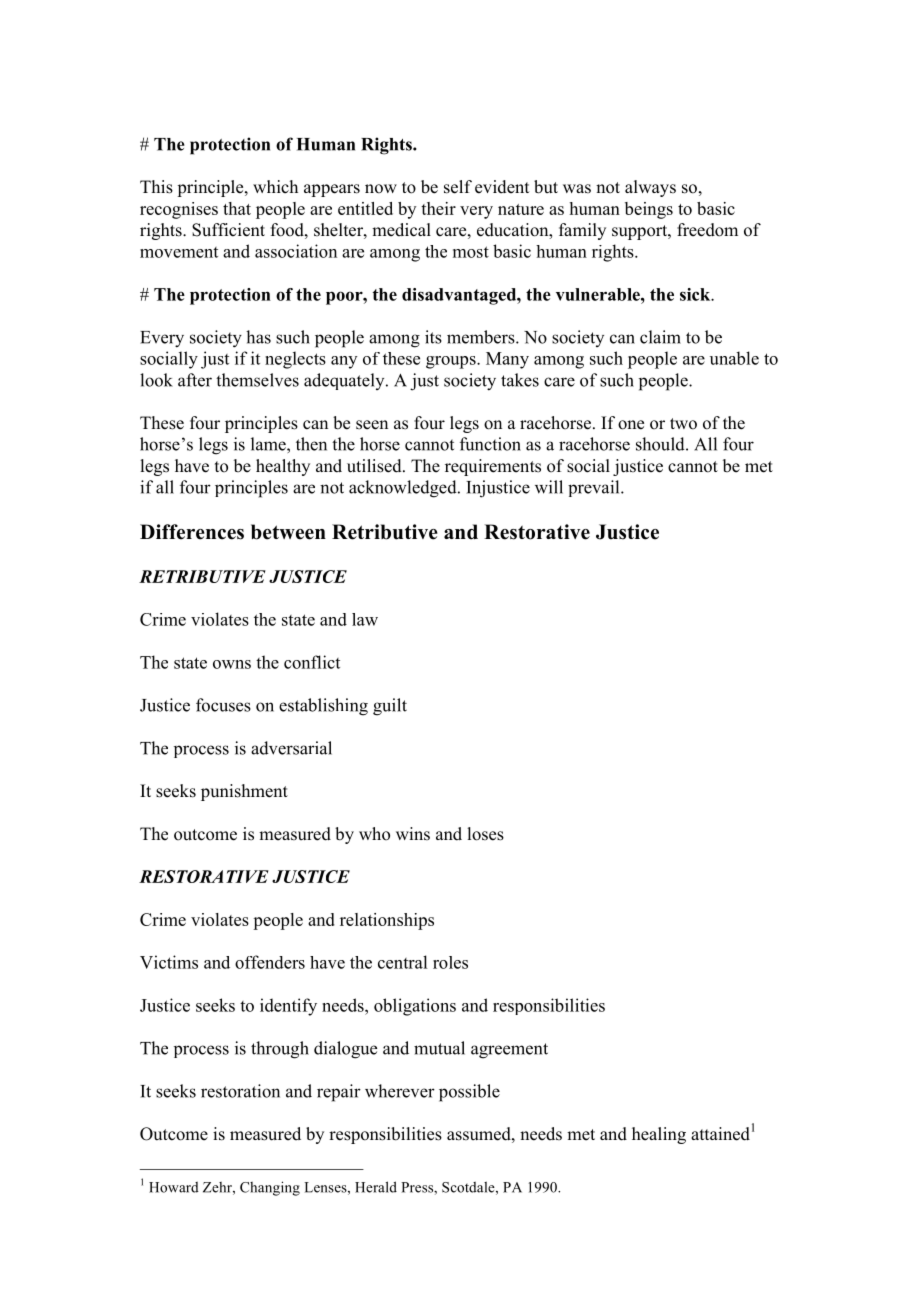 The height and width of the image is (1308, 924). Describe the element at coordinates (269, 444) in the image. I see `lame` at that location.
